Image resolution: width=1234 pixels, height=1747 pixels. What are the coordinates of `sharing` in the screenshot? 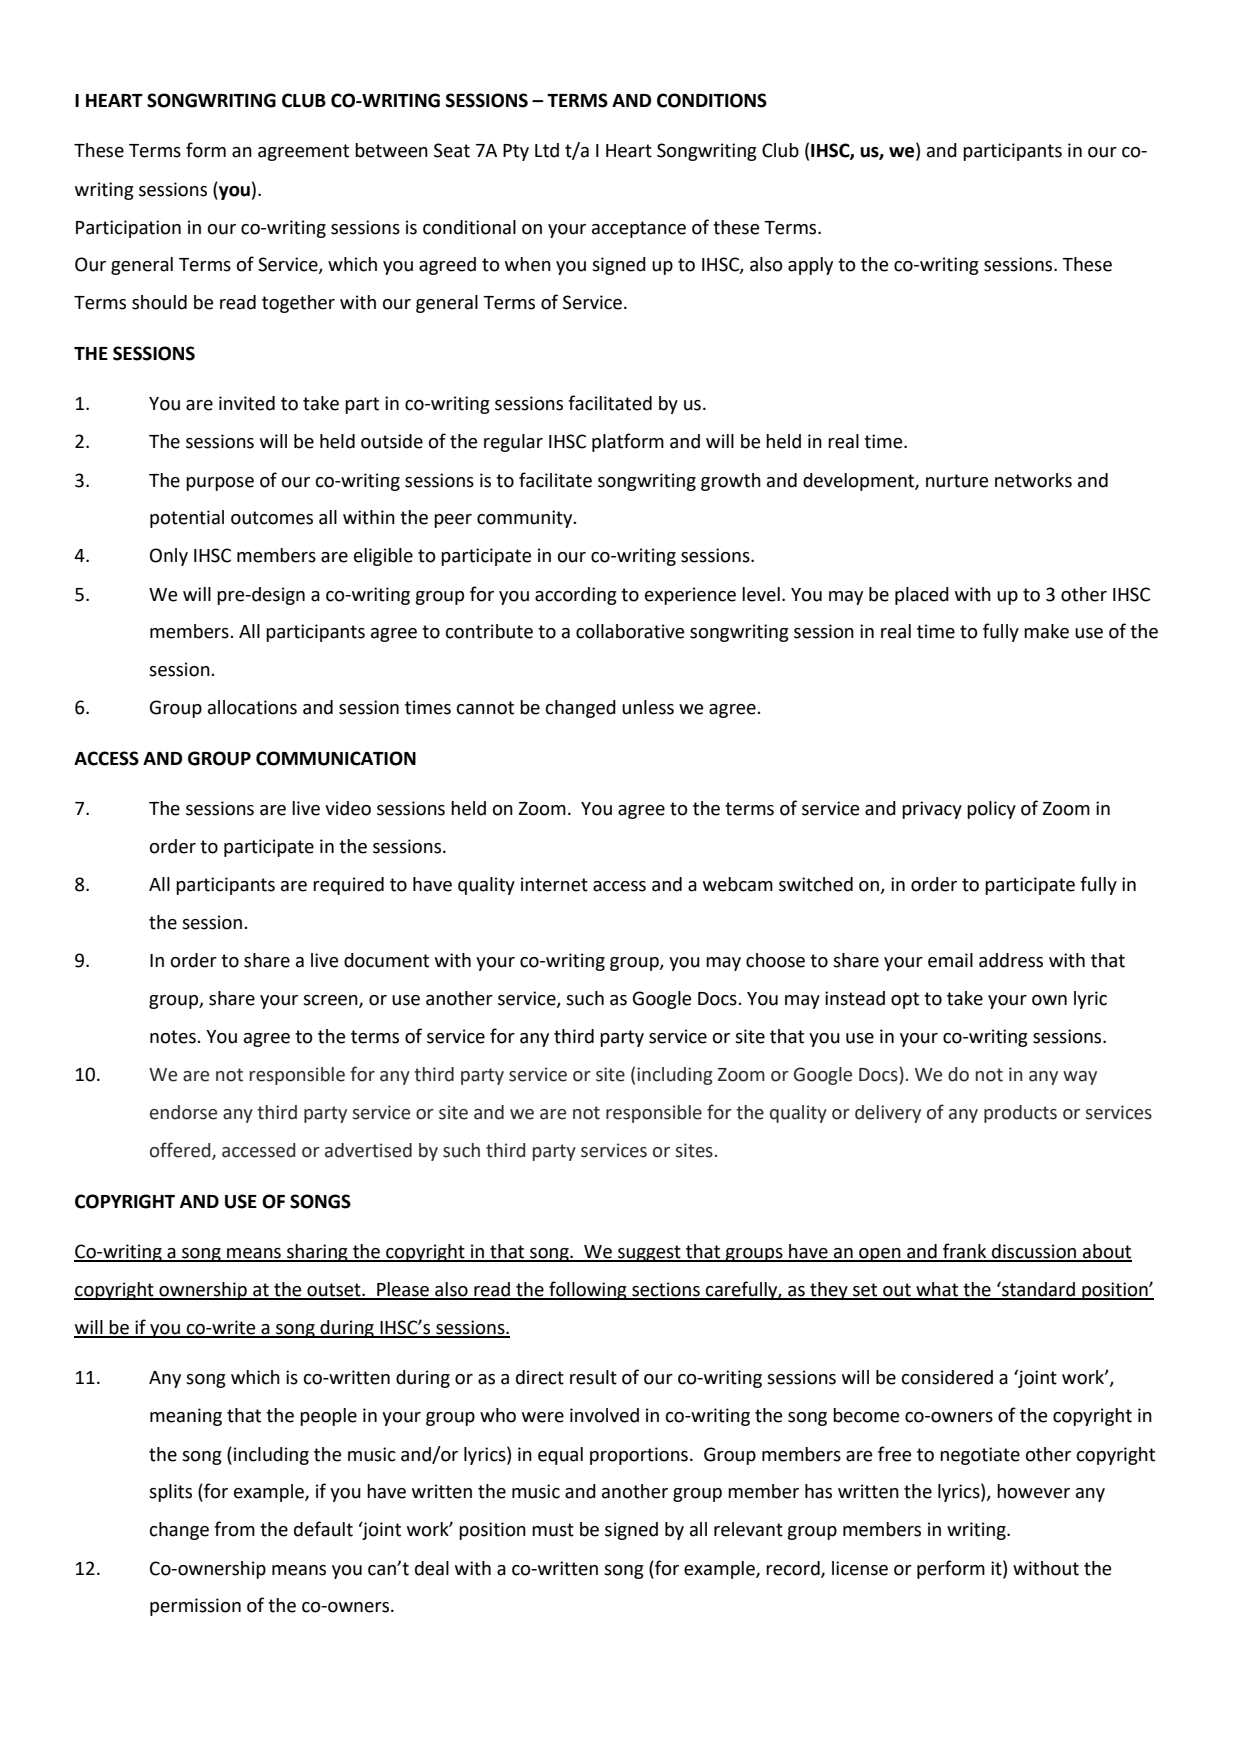 It's located at (317, 1253).
